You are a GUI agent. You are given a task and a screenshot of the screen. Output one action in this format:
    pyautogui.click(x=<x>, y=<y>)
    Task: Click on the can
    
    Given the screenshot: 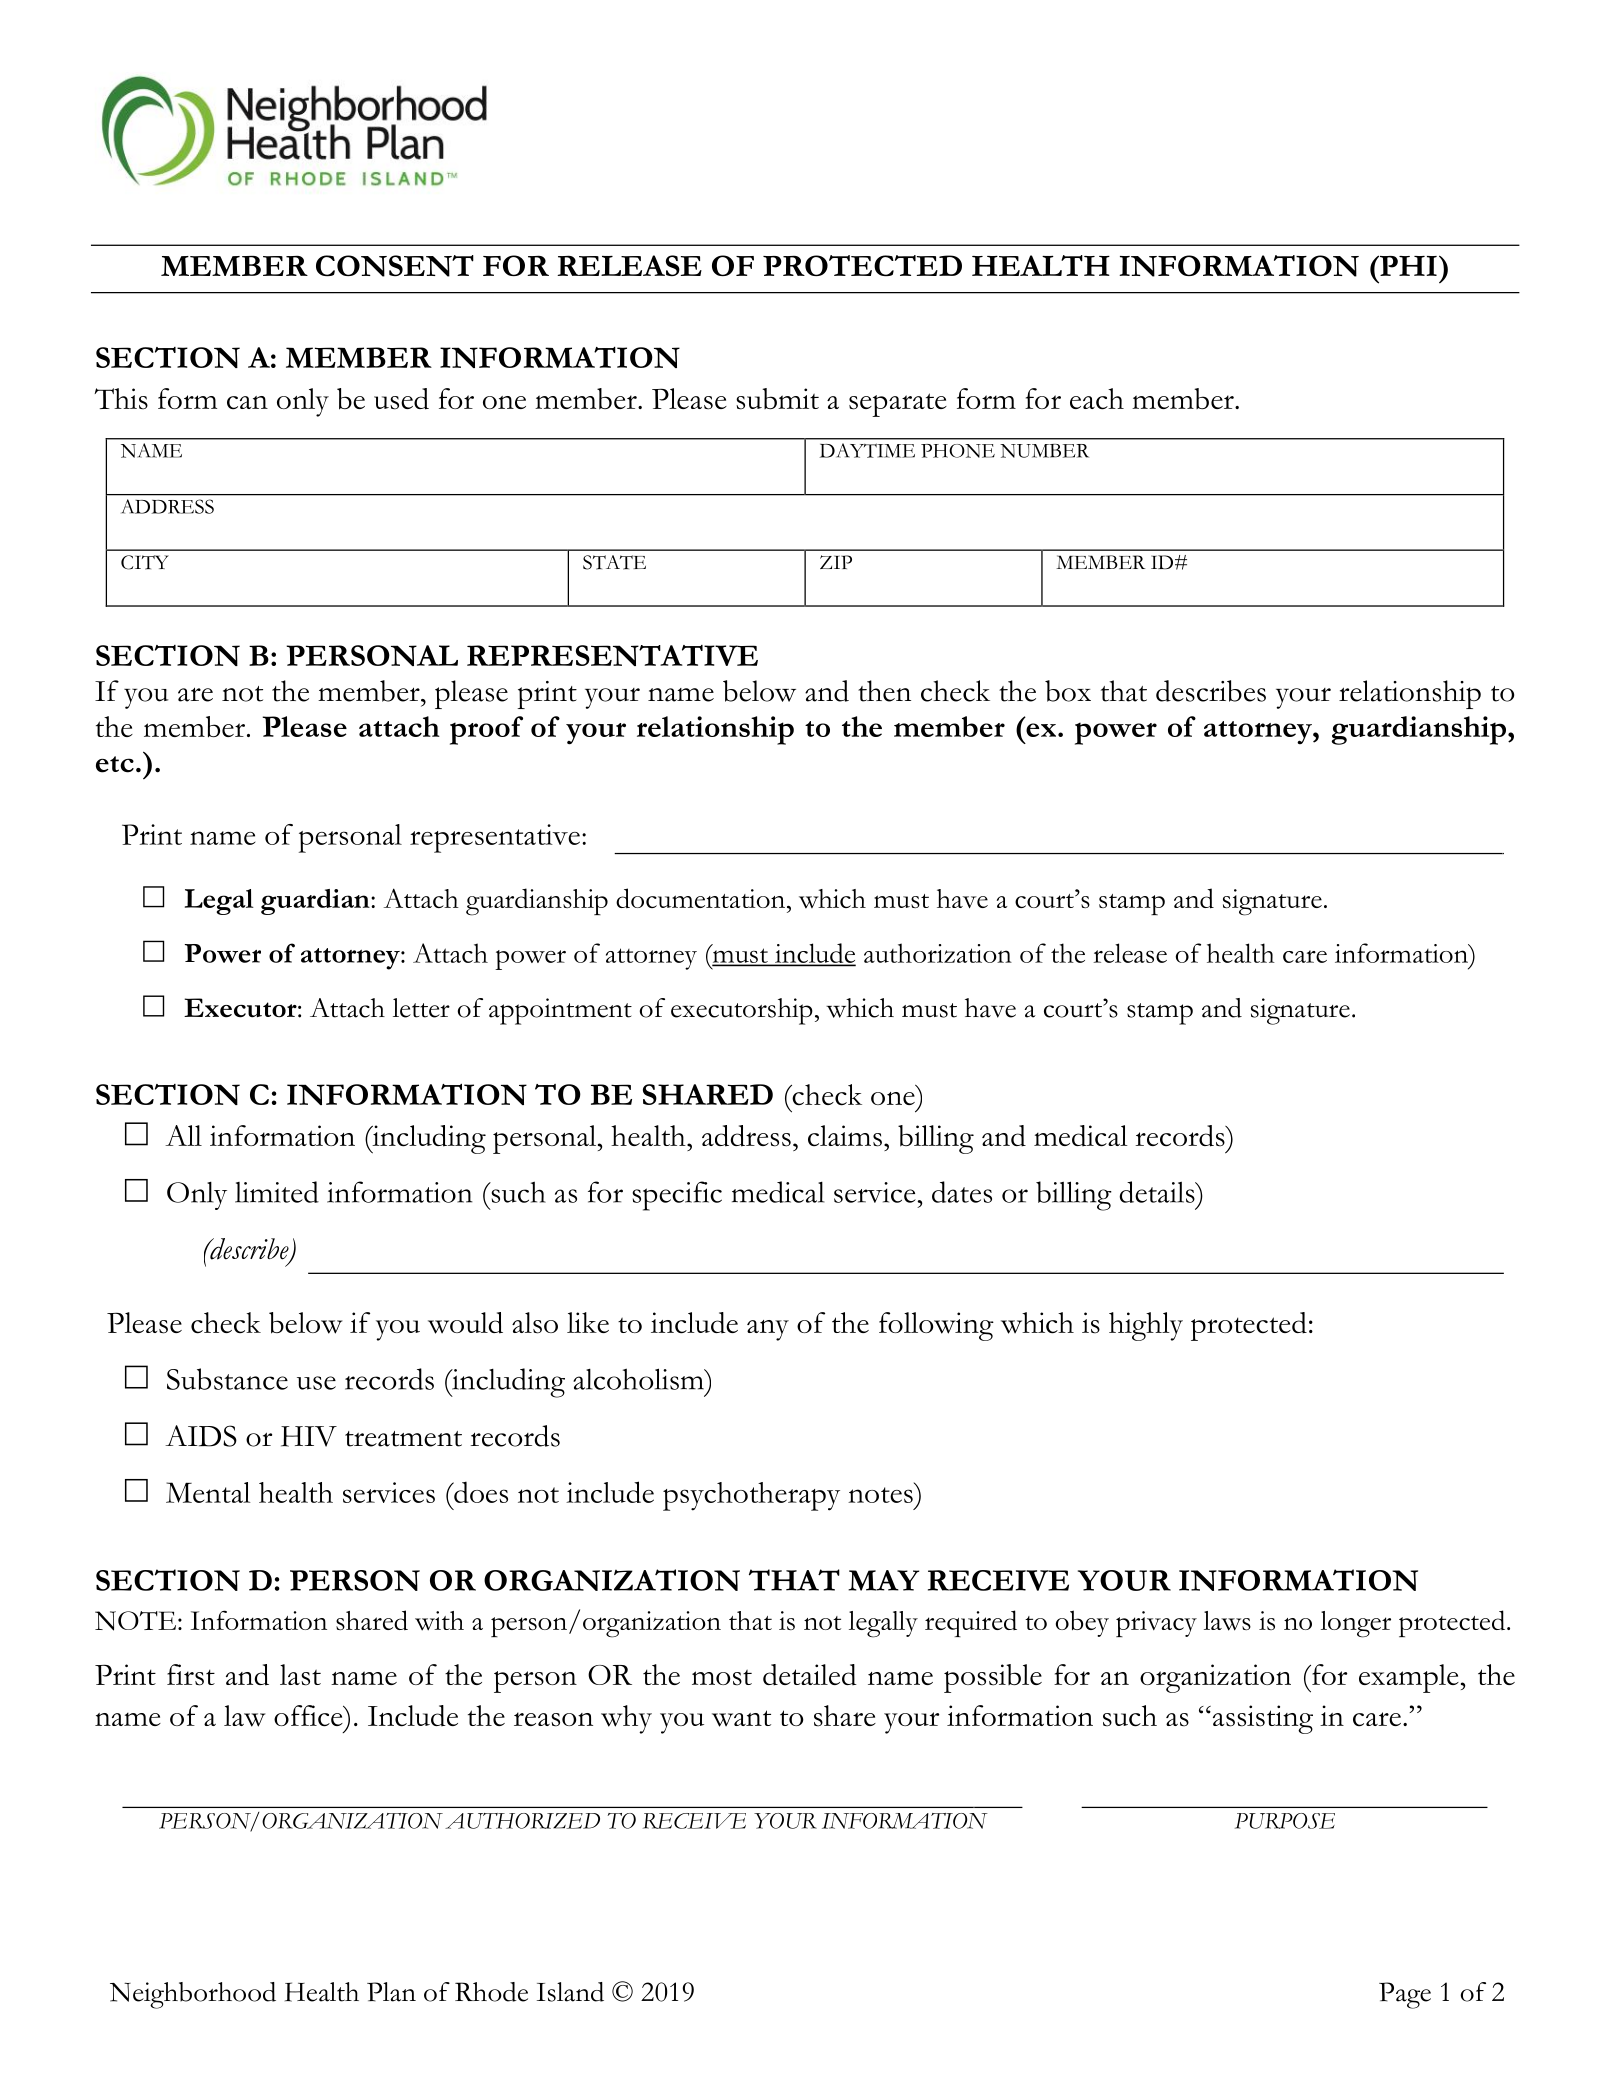 What is the action you would take?
    pyautogui.click(x=247, y=402)
